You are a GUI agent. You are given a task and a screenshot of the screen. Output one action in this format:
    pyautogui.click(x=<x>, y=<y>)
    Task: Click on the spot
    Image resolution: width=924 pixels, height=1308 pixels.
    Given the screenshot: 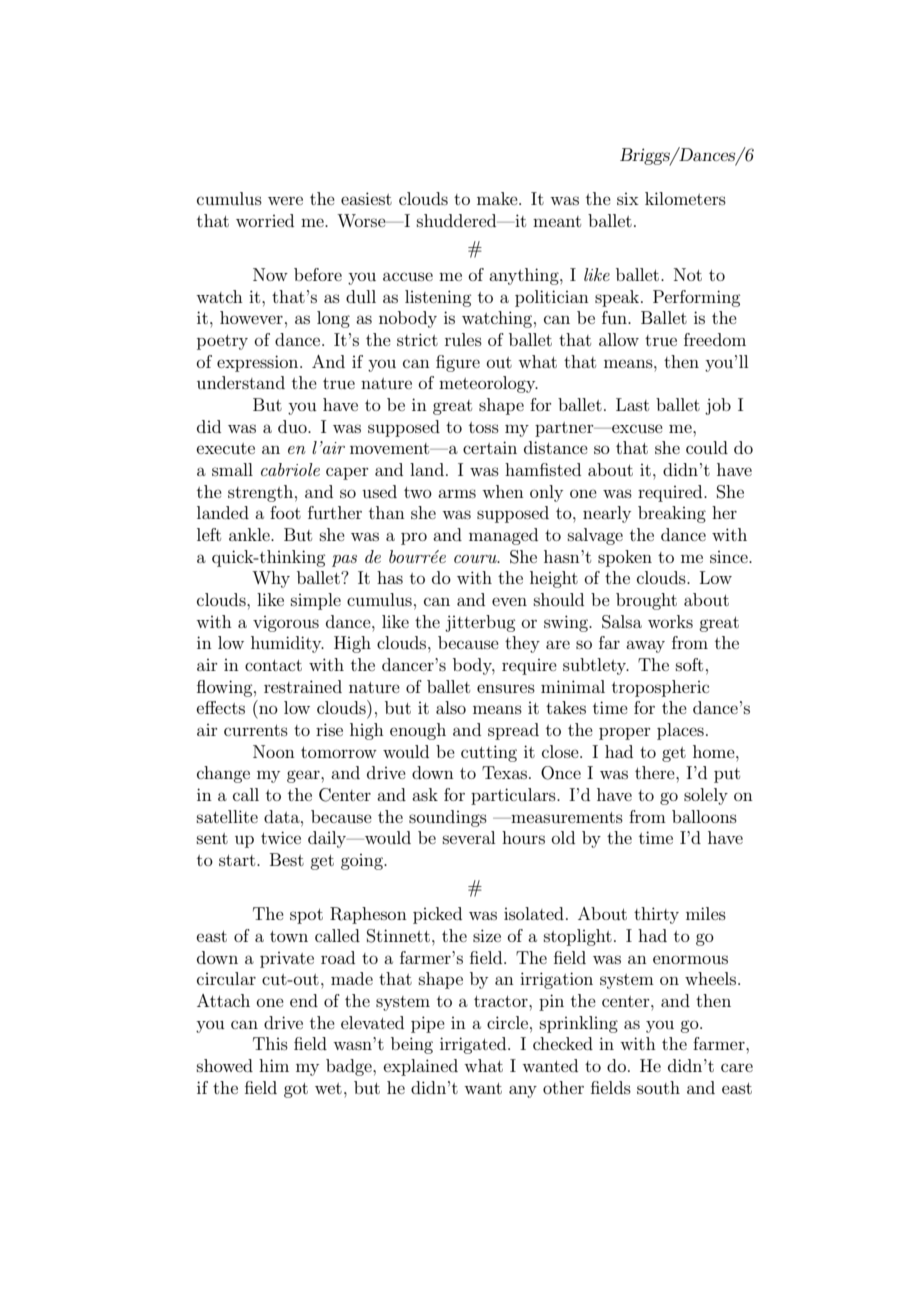 What is the action you would take?
    pyautogui.click(x=306, y=916)
